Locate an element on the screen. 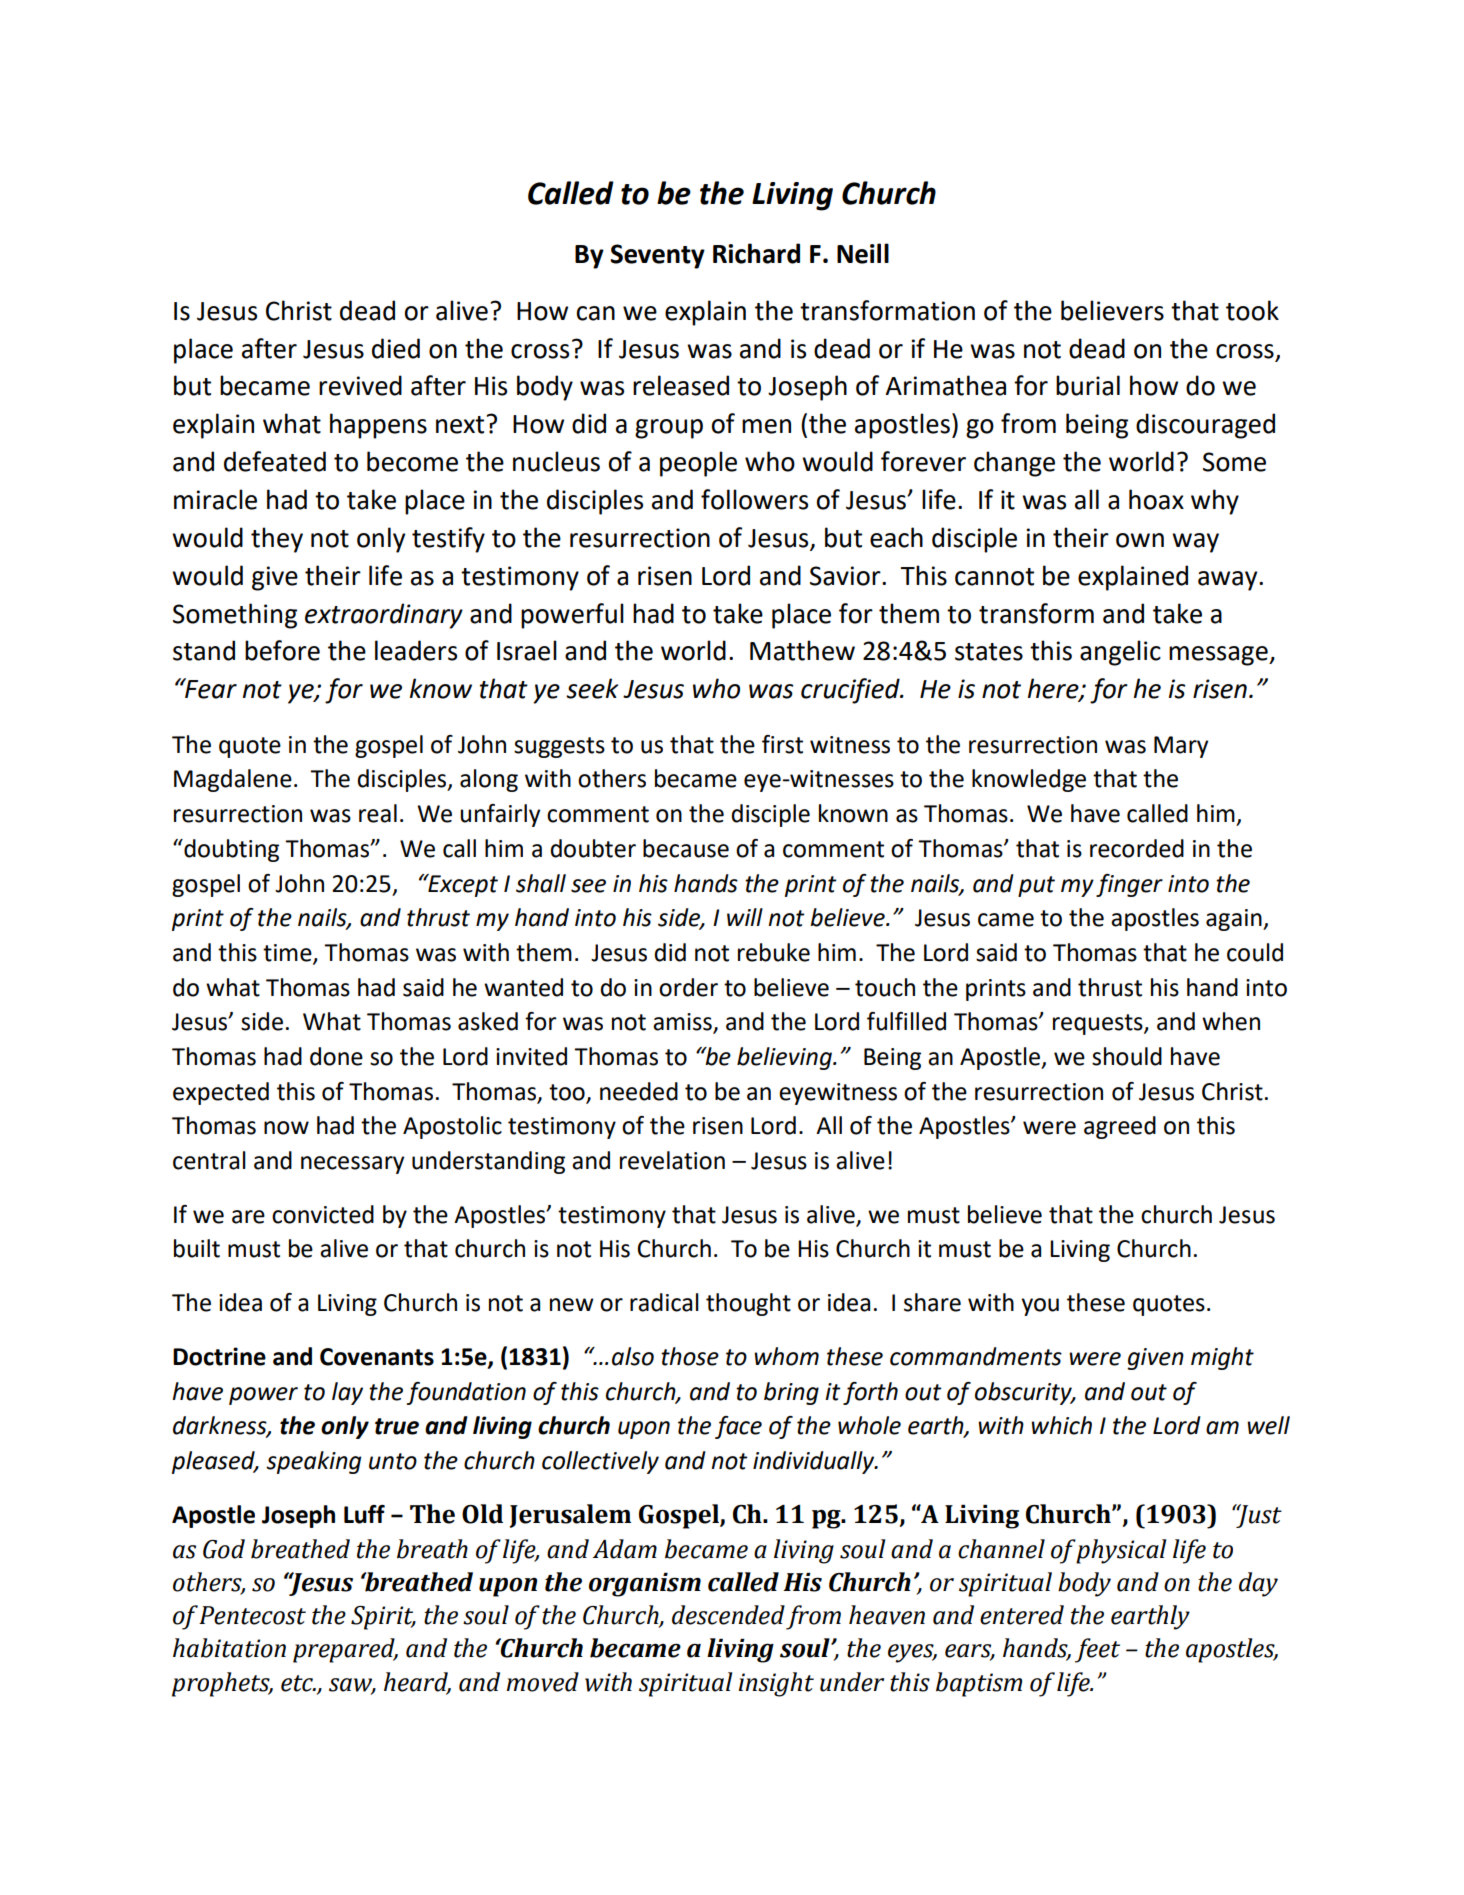 This screenshot has width=1464, height=1895. descended is located at coordinates (728, 1615).
